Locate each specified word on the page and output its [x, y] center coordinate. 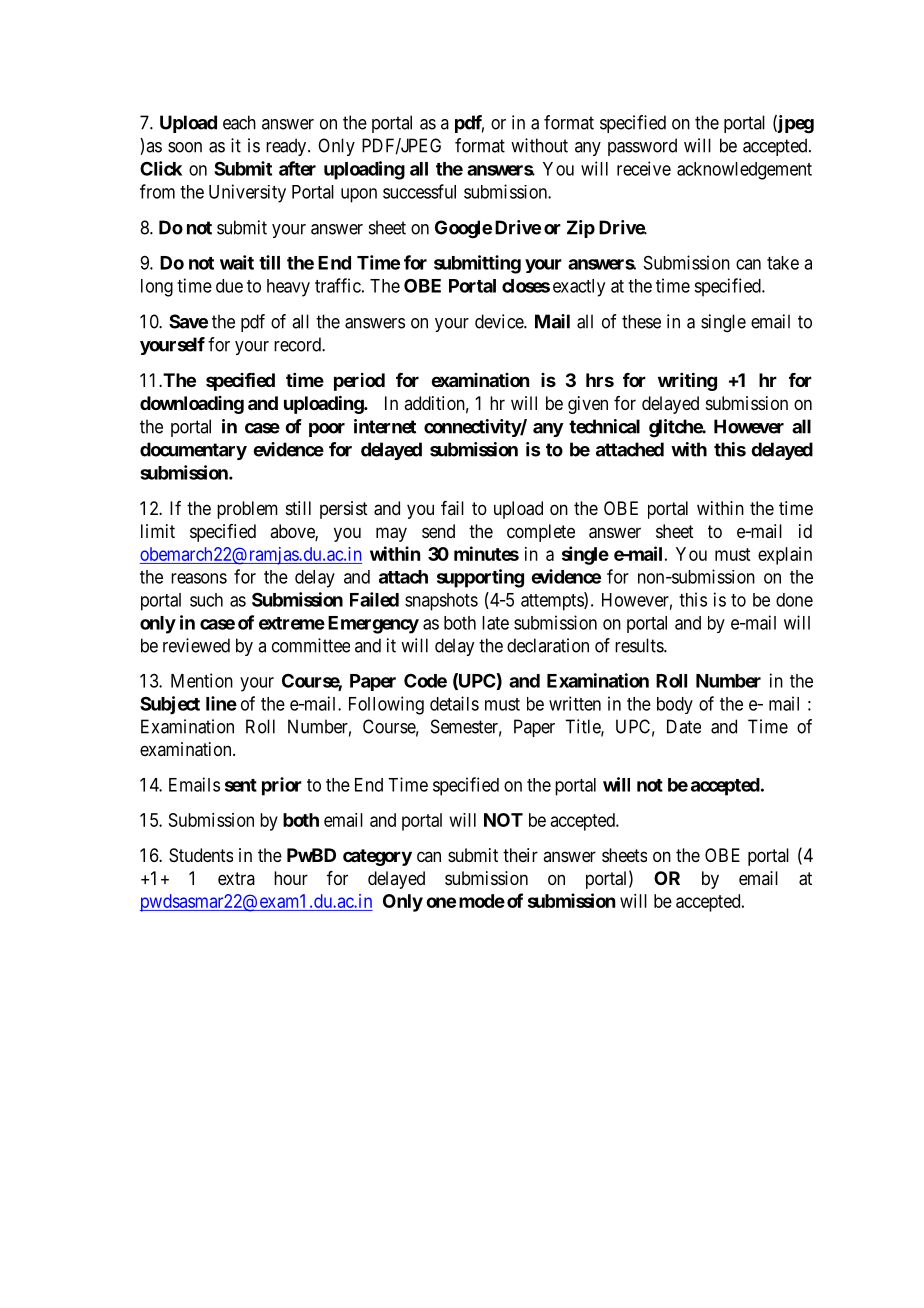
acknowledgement [744, 171]
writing [687, 381]
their [520, 855]
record [298, 344]
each [239, 122]
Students [201, 855]
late [495, 623]
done [794, 600]
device [500, 321]
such [206, 600]
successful [419, 191]
